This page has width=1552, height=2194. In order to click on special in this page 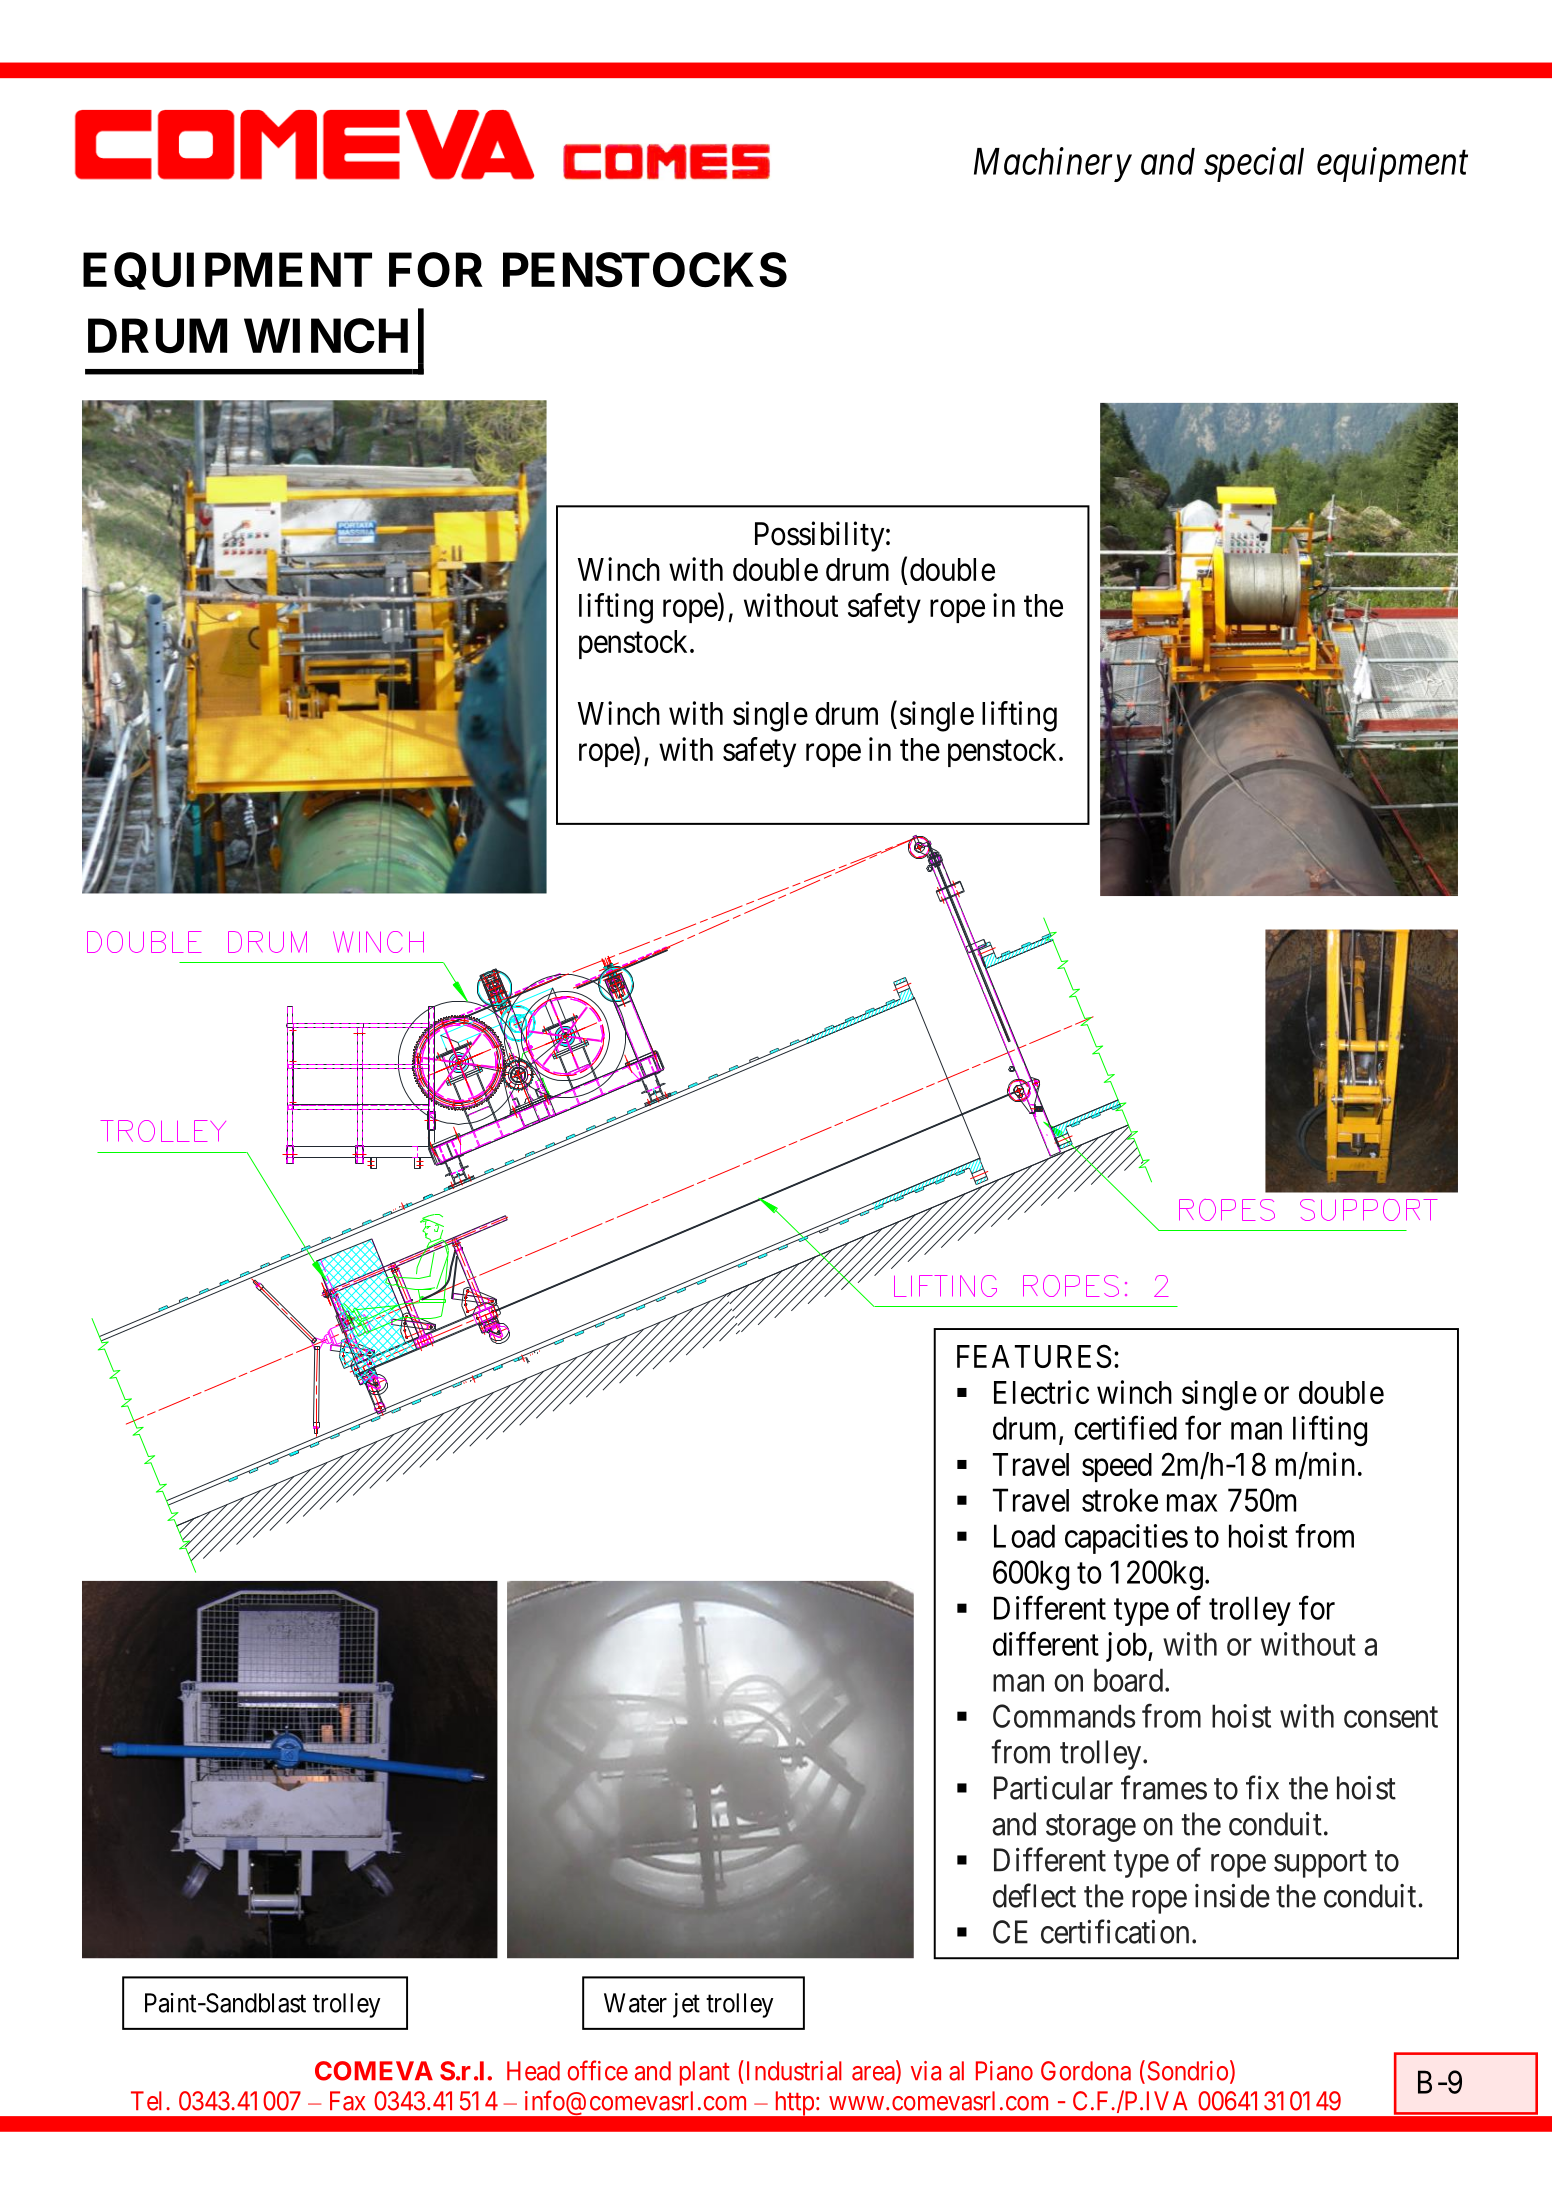, I will do `click(1254, 164)`.
